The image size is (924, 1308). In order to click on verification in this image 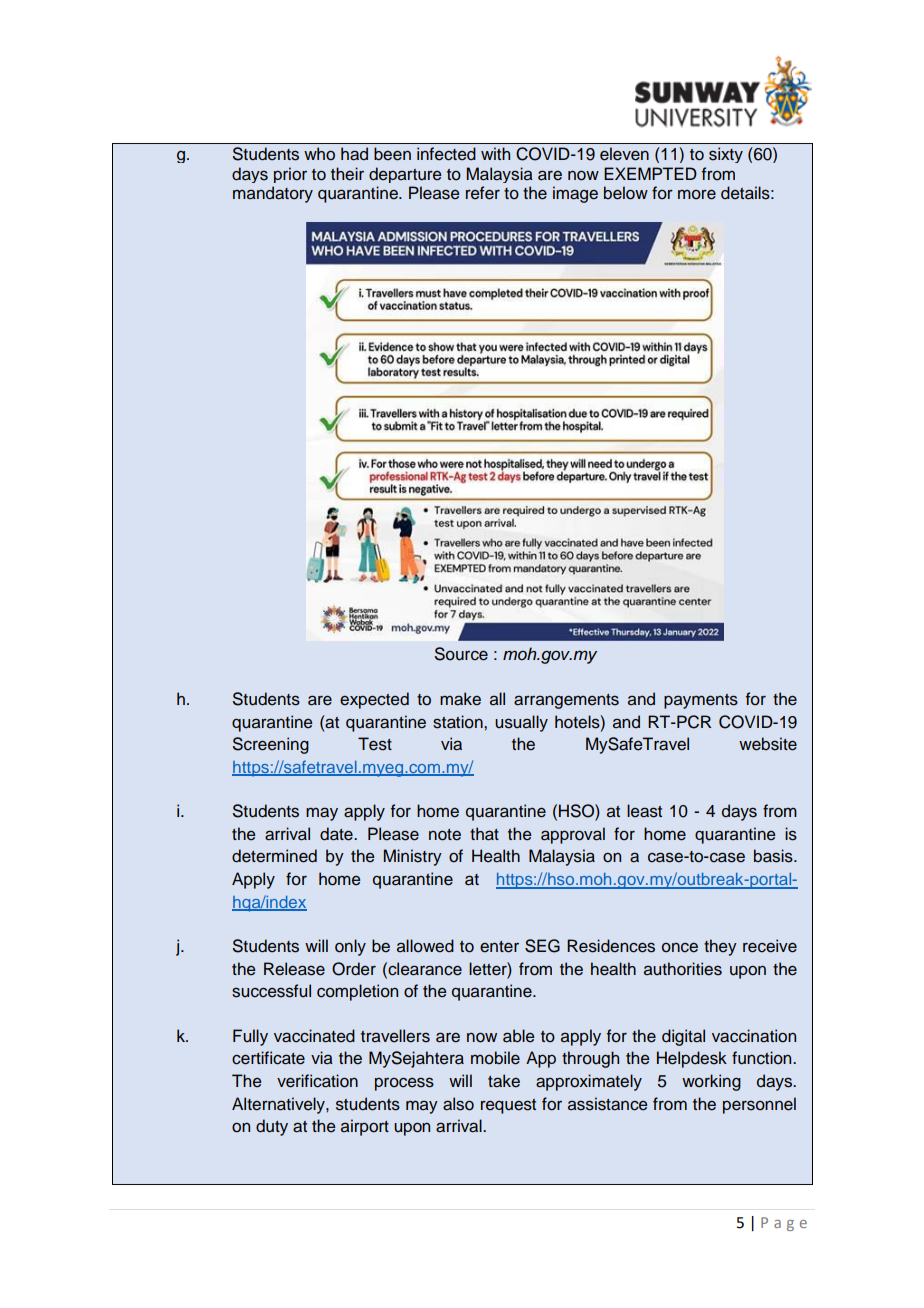, I will do `click(317, 1081)`.
